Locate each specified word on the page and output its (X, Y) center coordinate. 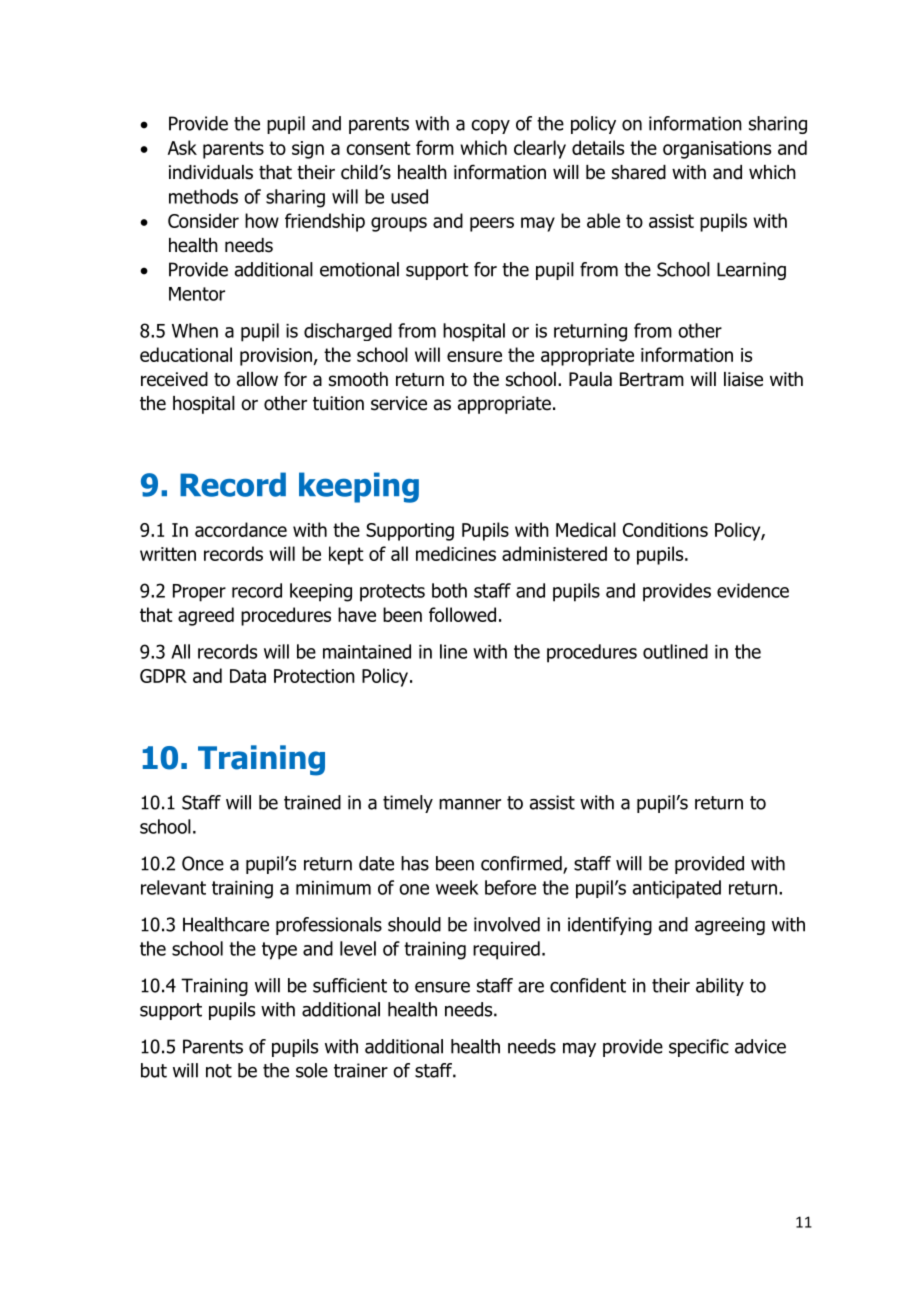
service (399, 403)
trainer (361, 1070)
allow (257, 379)
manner (470, 804)
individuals (211, 172)
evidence (753, 590)
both (449, 590)
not (219, 1071)
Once (203, 863)
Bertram (652, 379)
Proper (199, 593)
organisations (717, 150)
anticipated (677, 889)
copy (490, 127)
